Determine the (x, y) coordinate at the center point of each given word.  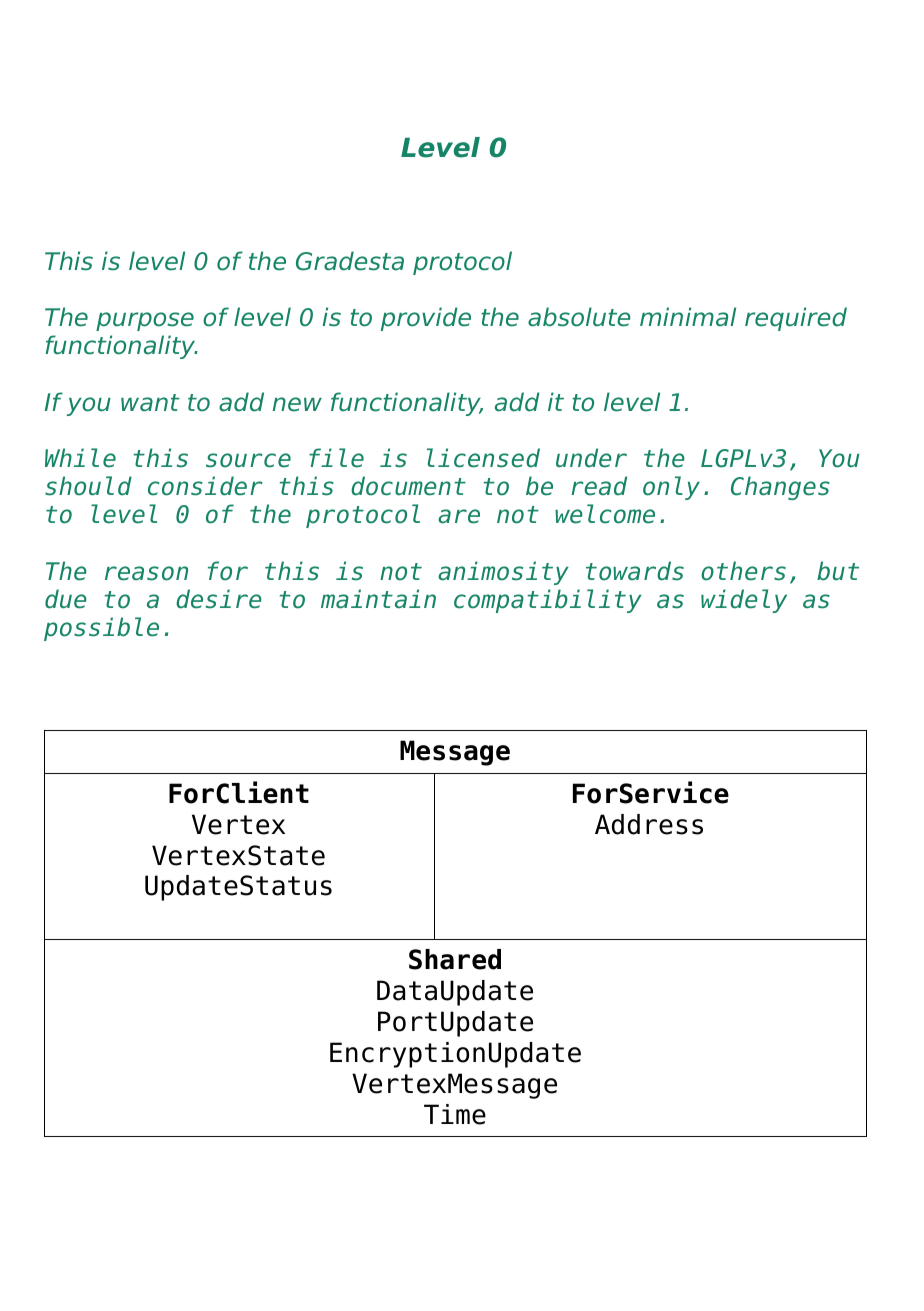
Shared (455, 959)
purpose (145, 321)
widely (744, 601)
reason (146, 573)
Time (455, 1114)
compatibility (548, 601)
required (796, 319)
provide (426, 319)
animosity (503, 573)
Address (649, 824)
